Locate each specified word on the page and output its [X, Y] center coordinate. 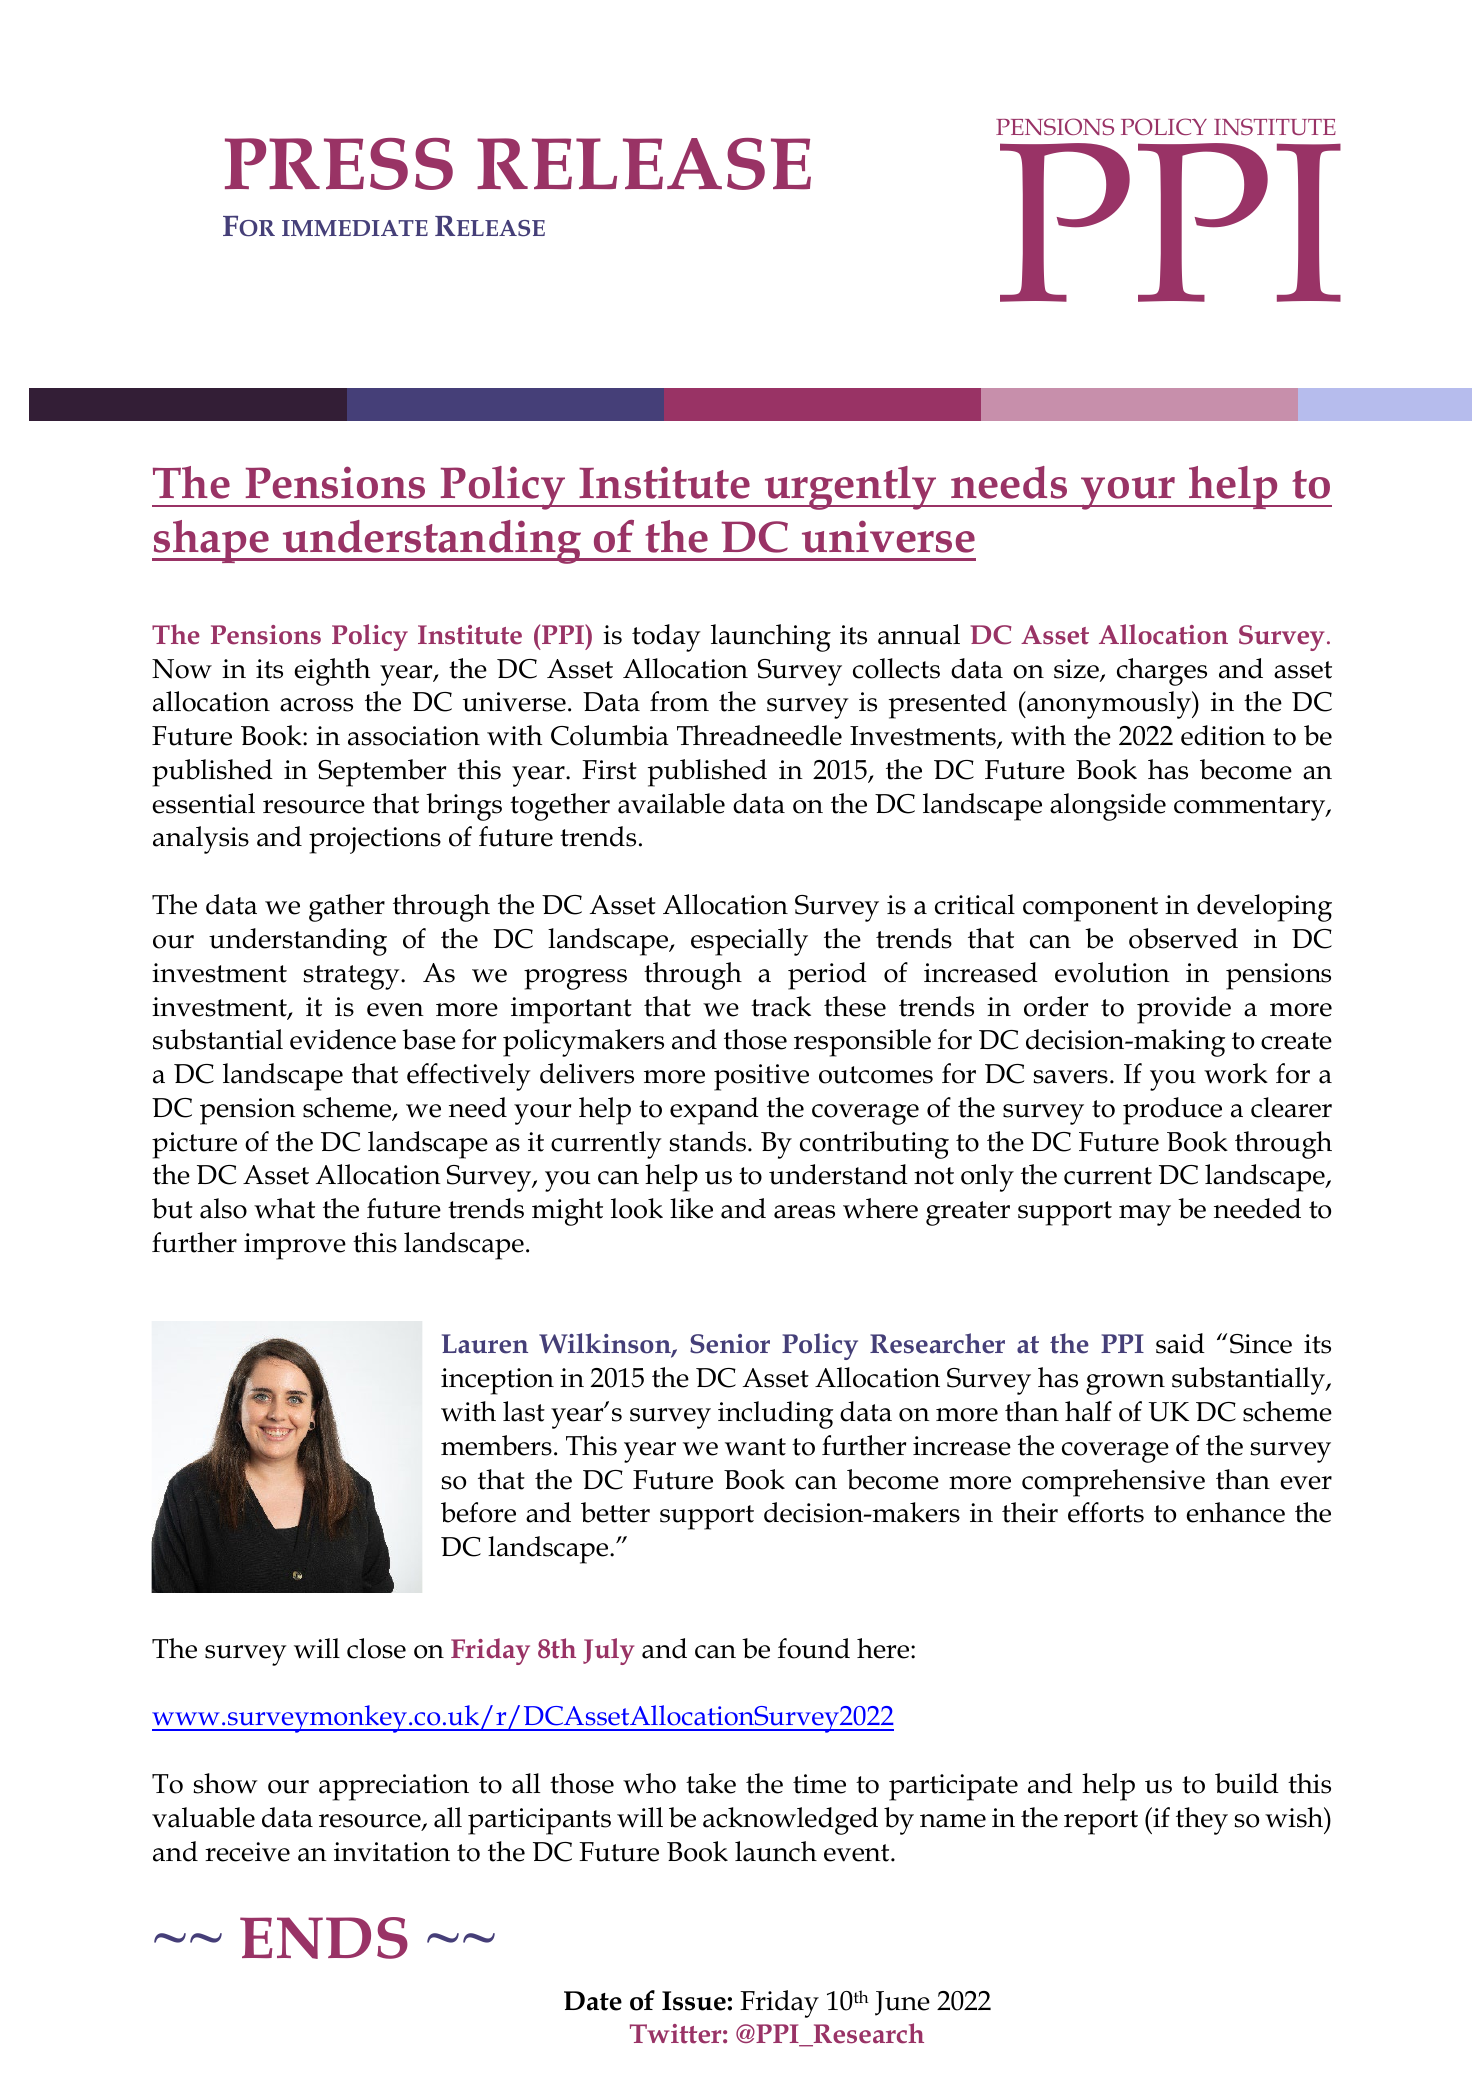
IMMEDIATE [355, 228]
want [755, 1447]
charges [1162, 672]
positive [761, 1077]
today [666, 638]
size [1077, 670]
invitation [392, 1852]
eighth [332, 672]
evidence [343, 1039]
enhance [1235, 1512]
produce [1172, 1111]
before [478, 1512]
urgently [851, 488]
